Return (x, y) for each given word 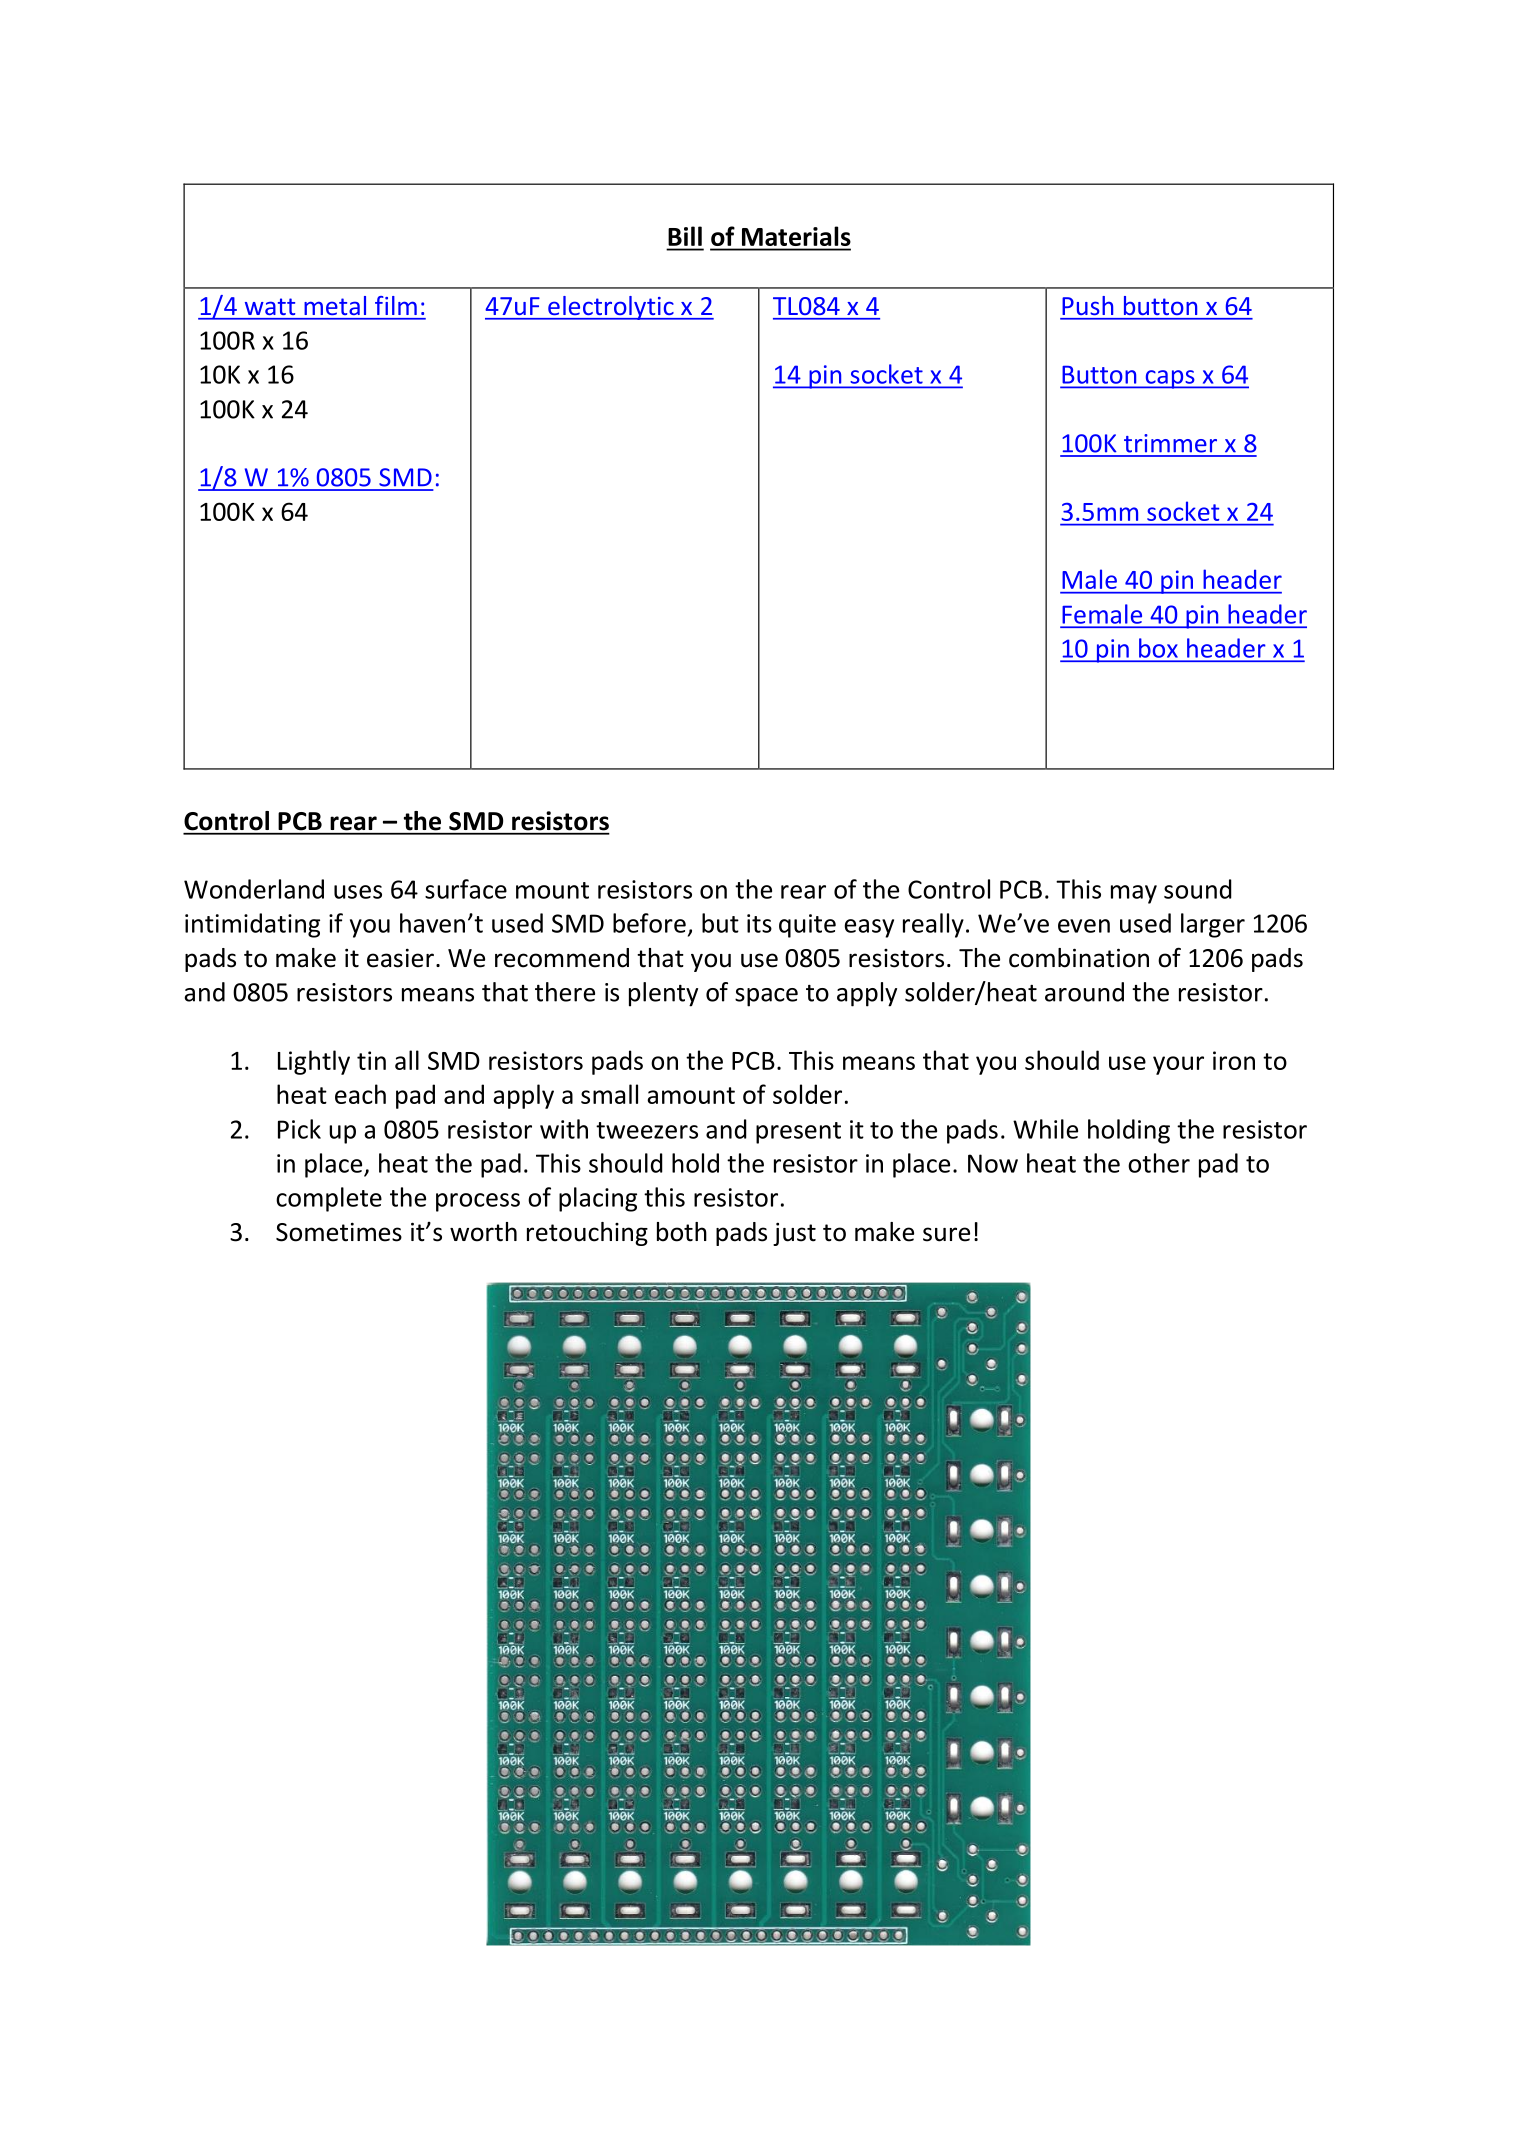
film (396, 305)
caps (1170, 379)
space (766, 997)
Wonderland (254, 889)
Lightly (314, 1062)
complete (329, 1199)
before (649, 923)
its (759, 923)
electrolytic (611, 308)
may (1134, 894)
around (1084, 992)
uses (358, 892)
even (1084, 926)
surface (466, 889)
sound (1198, 889)
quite (807, 926)
